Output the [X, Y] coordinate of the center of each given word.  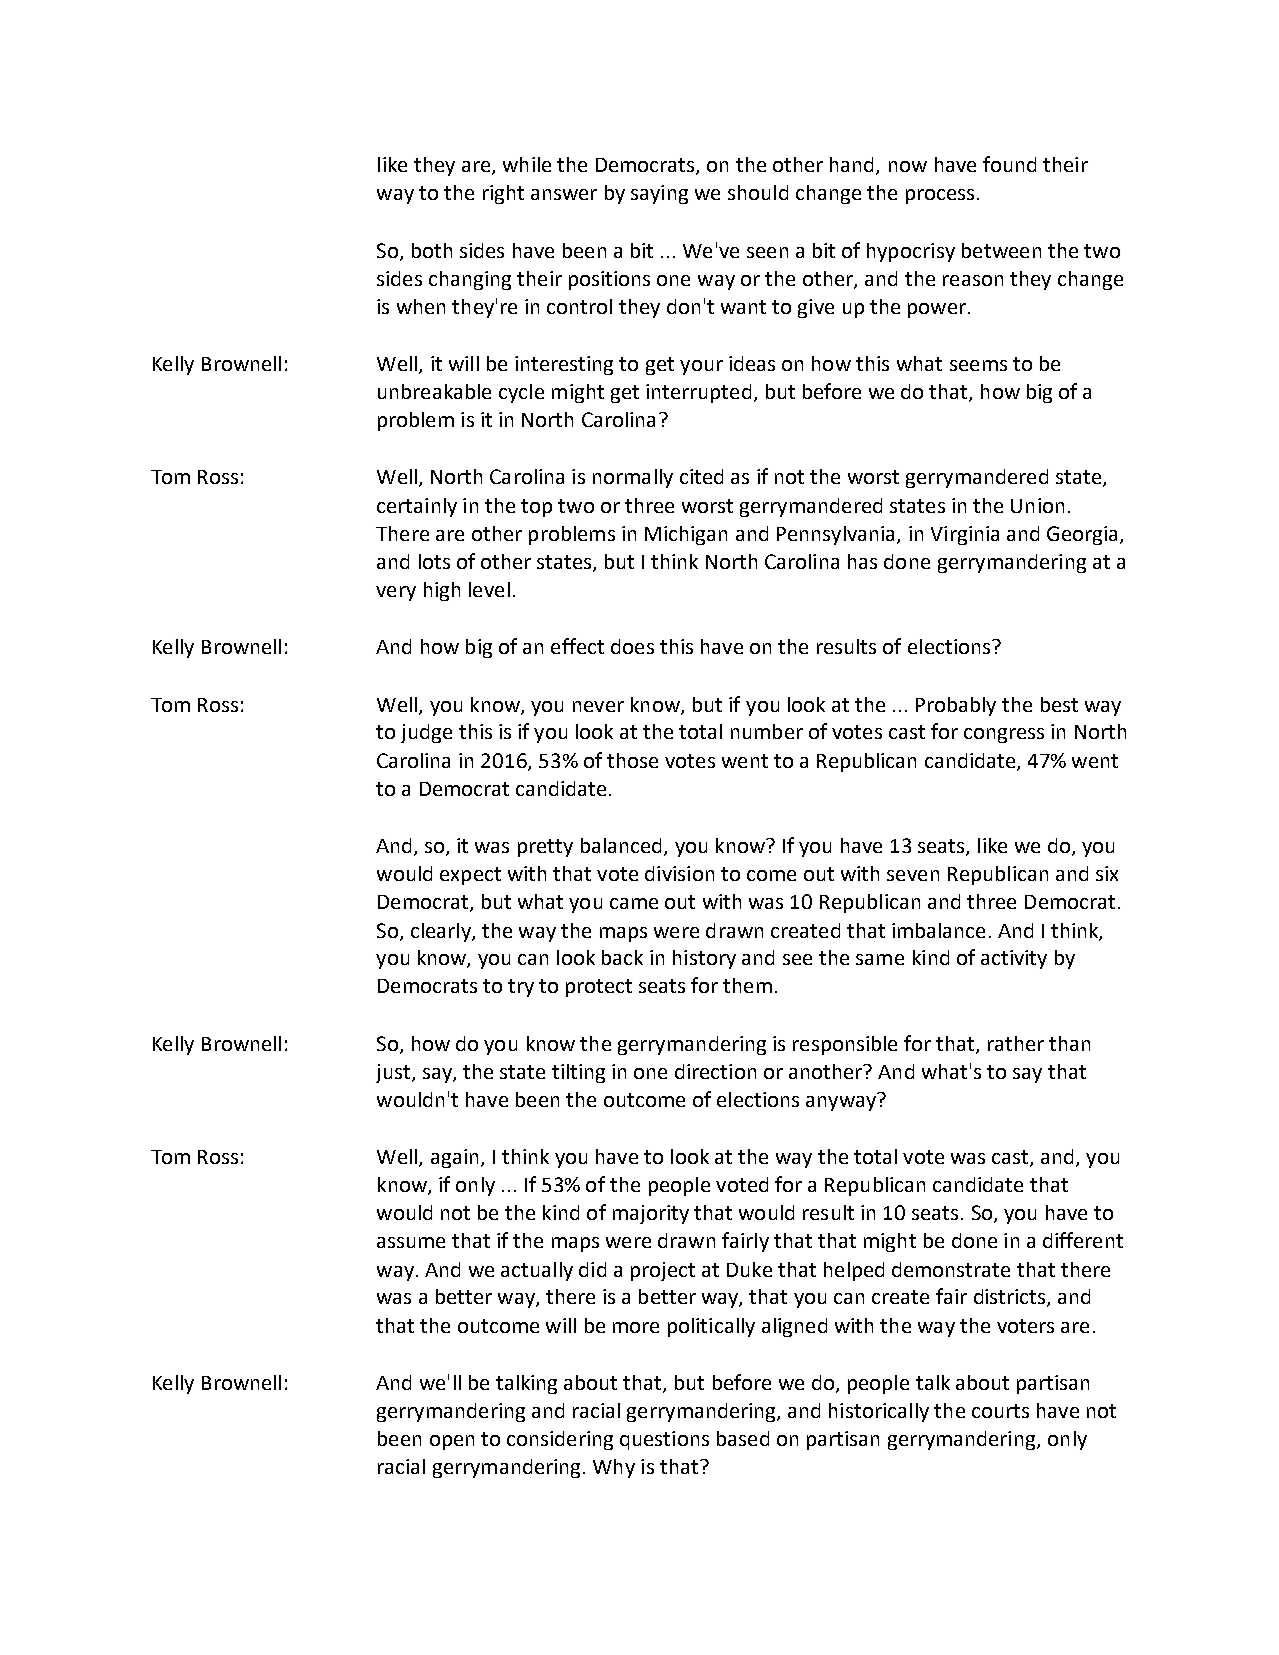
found [1009, 164]
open [452, 1442]
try [521, 988]
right [503, 194]
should [758, 192]
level [489, 589]
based [743, 1438]
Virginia [965, 535]
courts [1000, 1411]
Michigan [686, 535]
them [747, 985]
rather [1016, 1043]
